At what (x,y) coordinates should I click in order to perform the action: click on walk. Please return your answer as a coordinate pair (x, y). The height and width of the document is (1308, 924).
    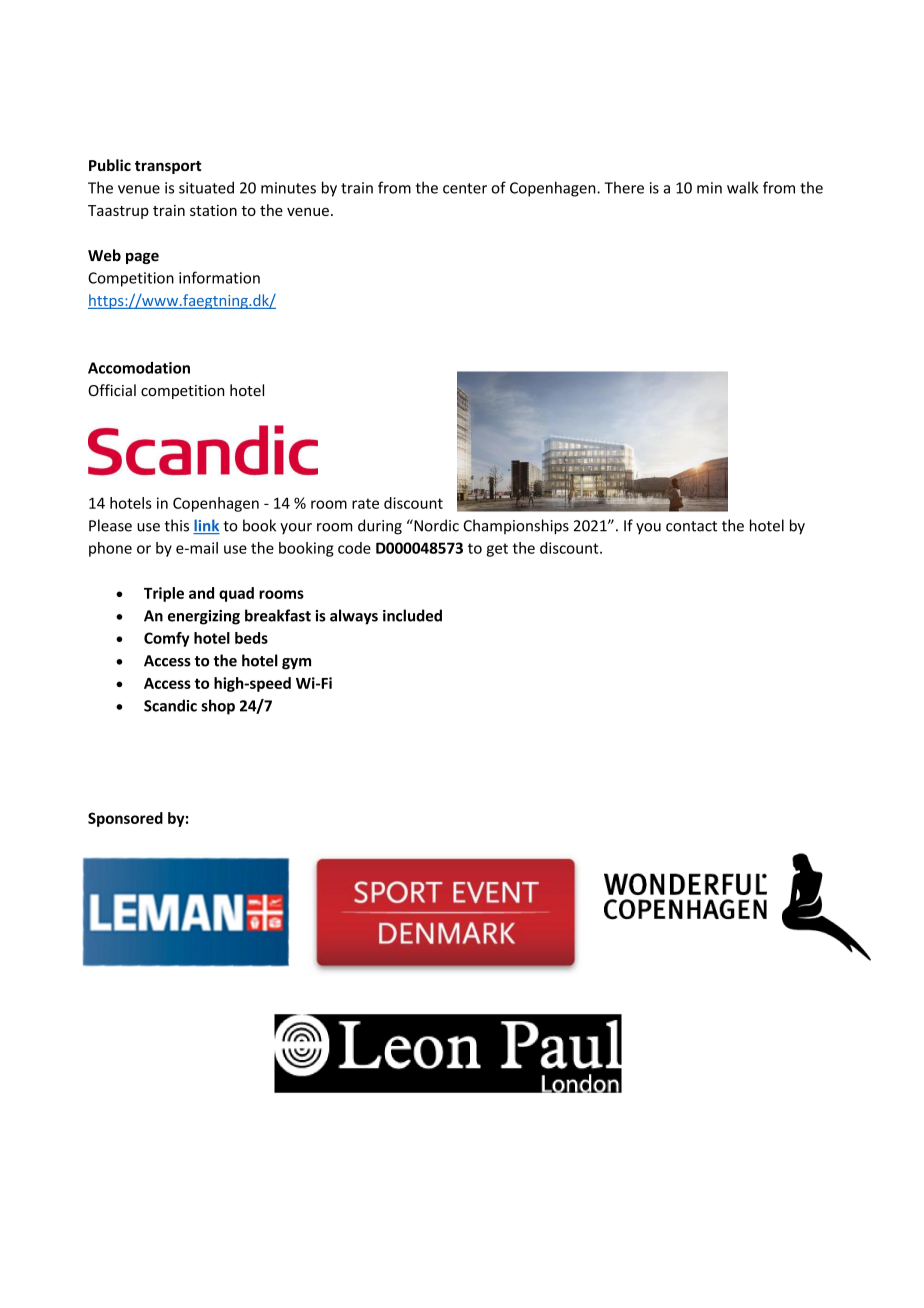
    Looking at the image, I should click on (742, 187).
